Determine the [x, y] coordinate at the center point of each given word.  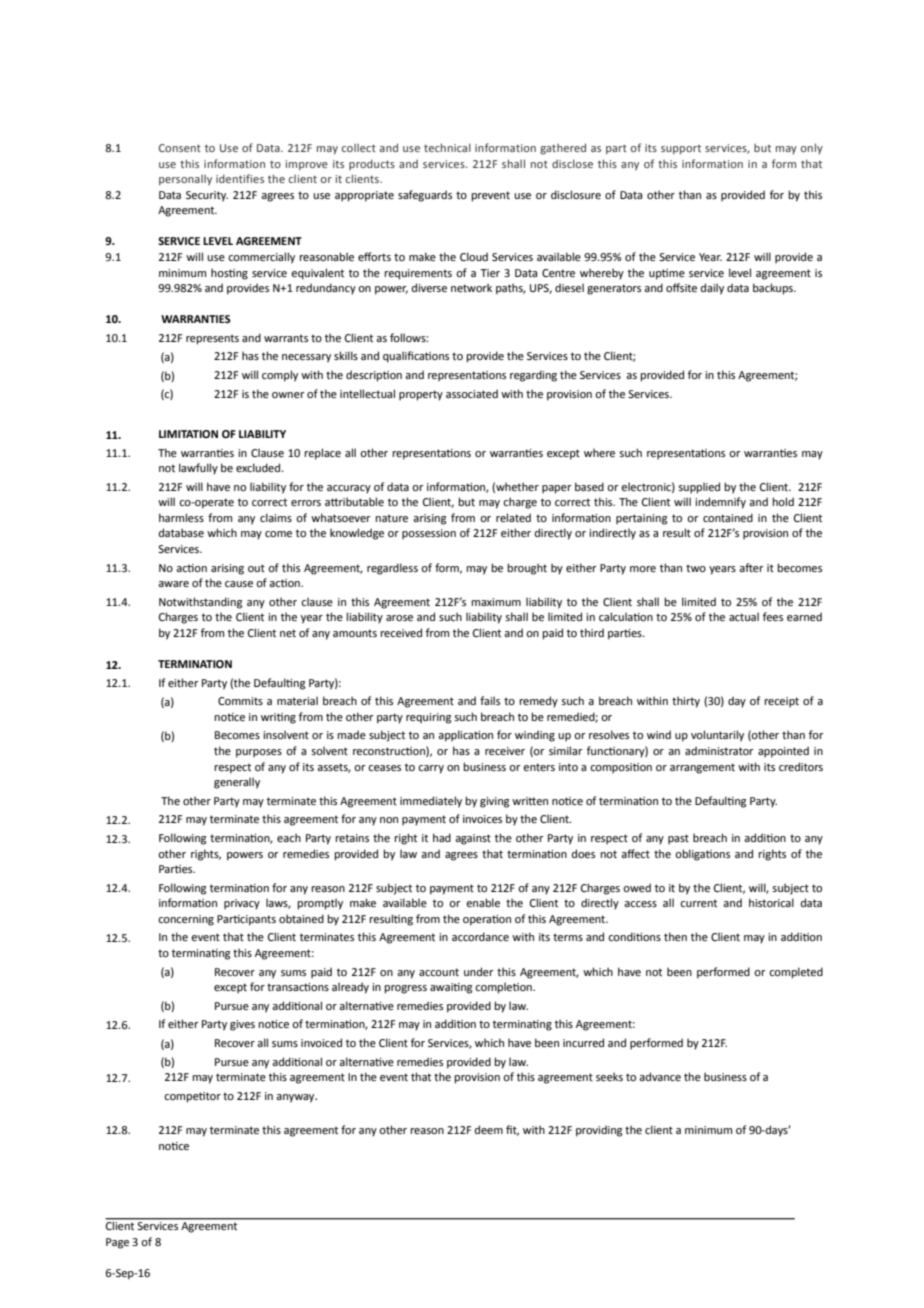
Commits [240, 701]
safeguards [425, 196]
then [675, 936]
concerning [186, 920]
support [681, 150]
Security [207, 196]
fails [490, 700]
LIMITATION [188, 434]
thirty [686, 702]
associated [472, 393]
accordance [480, 936]
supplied [699, 488]
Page [117, 1243]
